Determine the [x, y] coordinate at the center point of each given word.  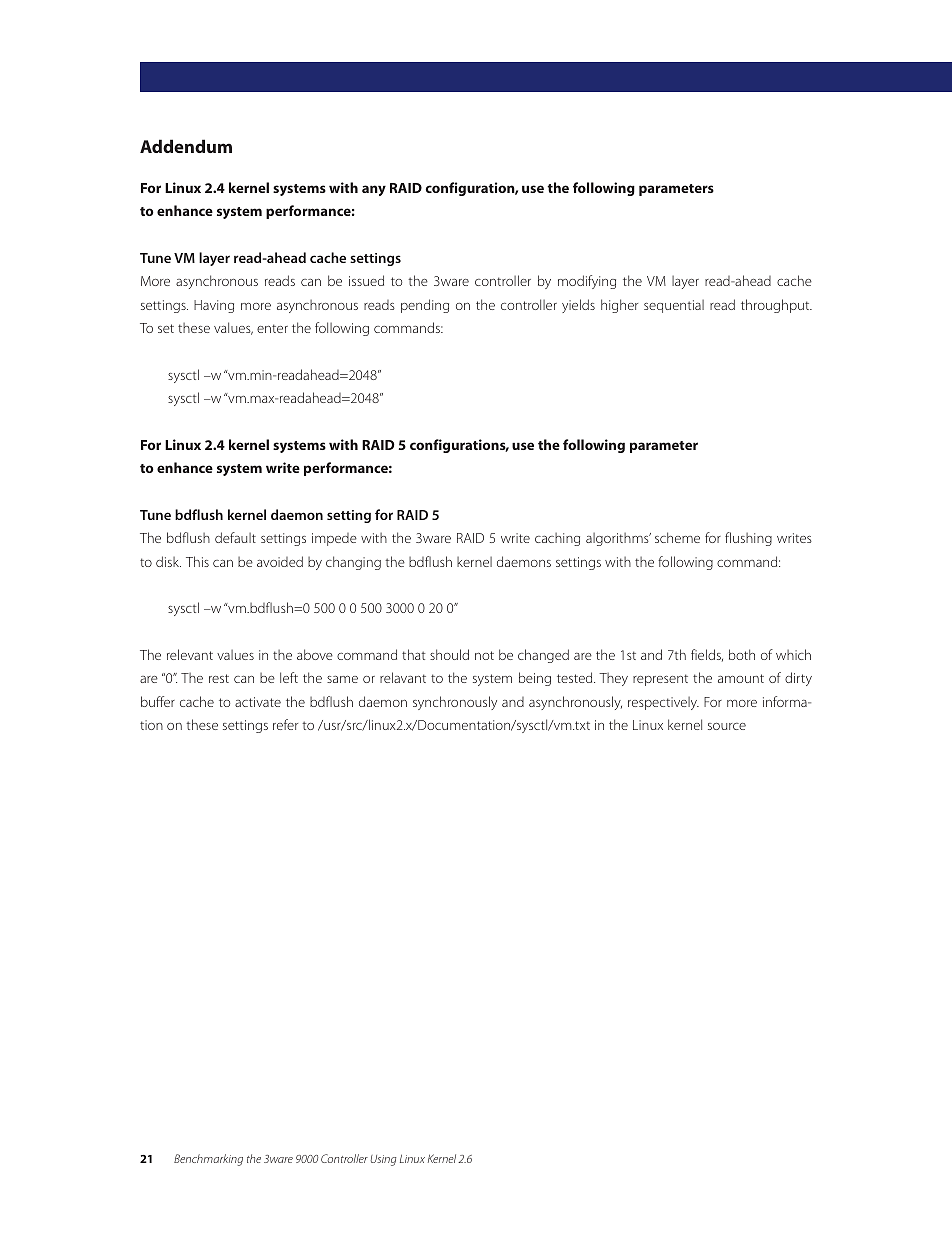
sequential [674, 306]
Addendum [186, 146]
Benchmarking [208, 1160]
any [374, 190]
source [727, 726]
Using [383, 1160]
